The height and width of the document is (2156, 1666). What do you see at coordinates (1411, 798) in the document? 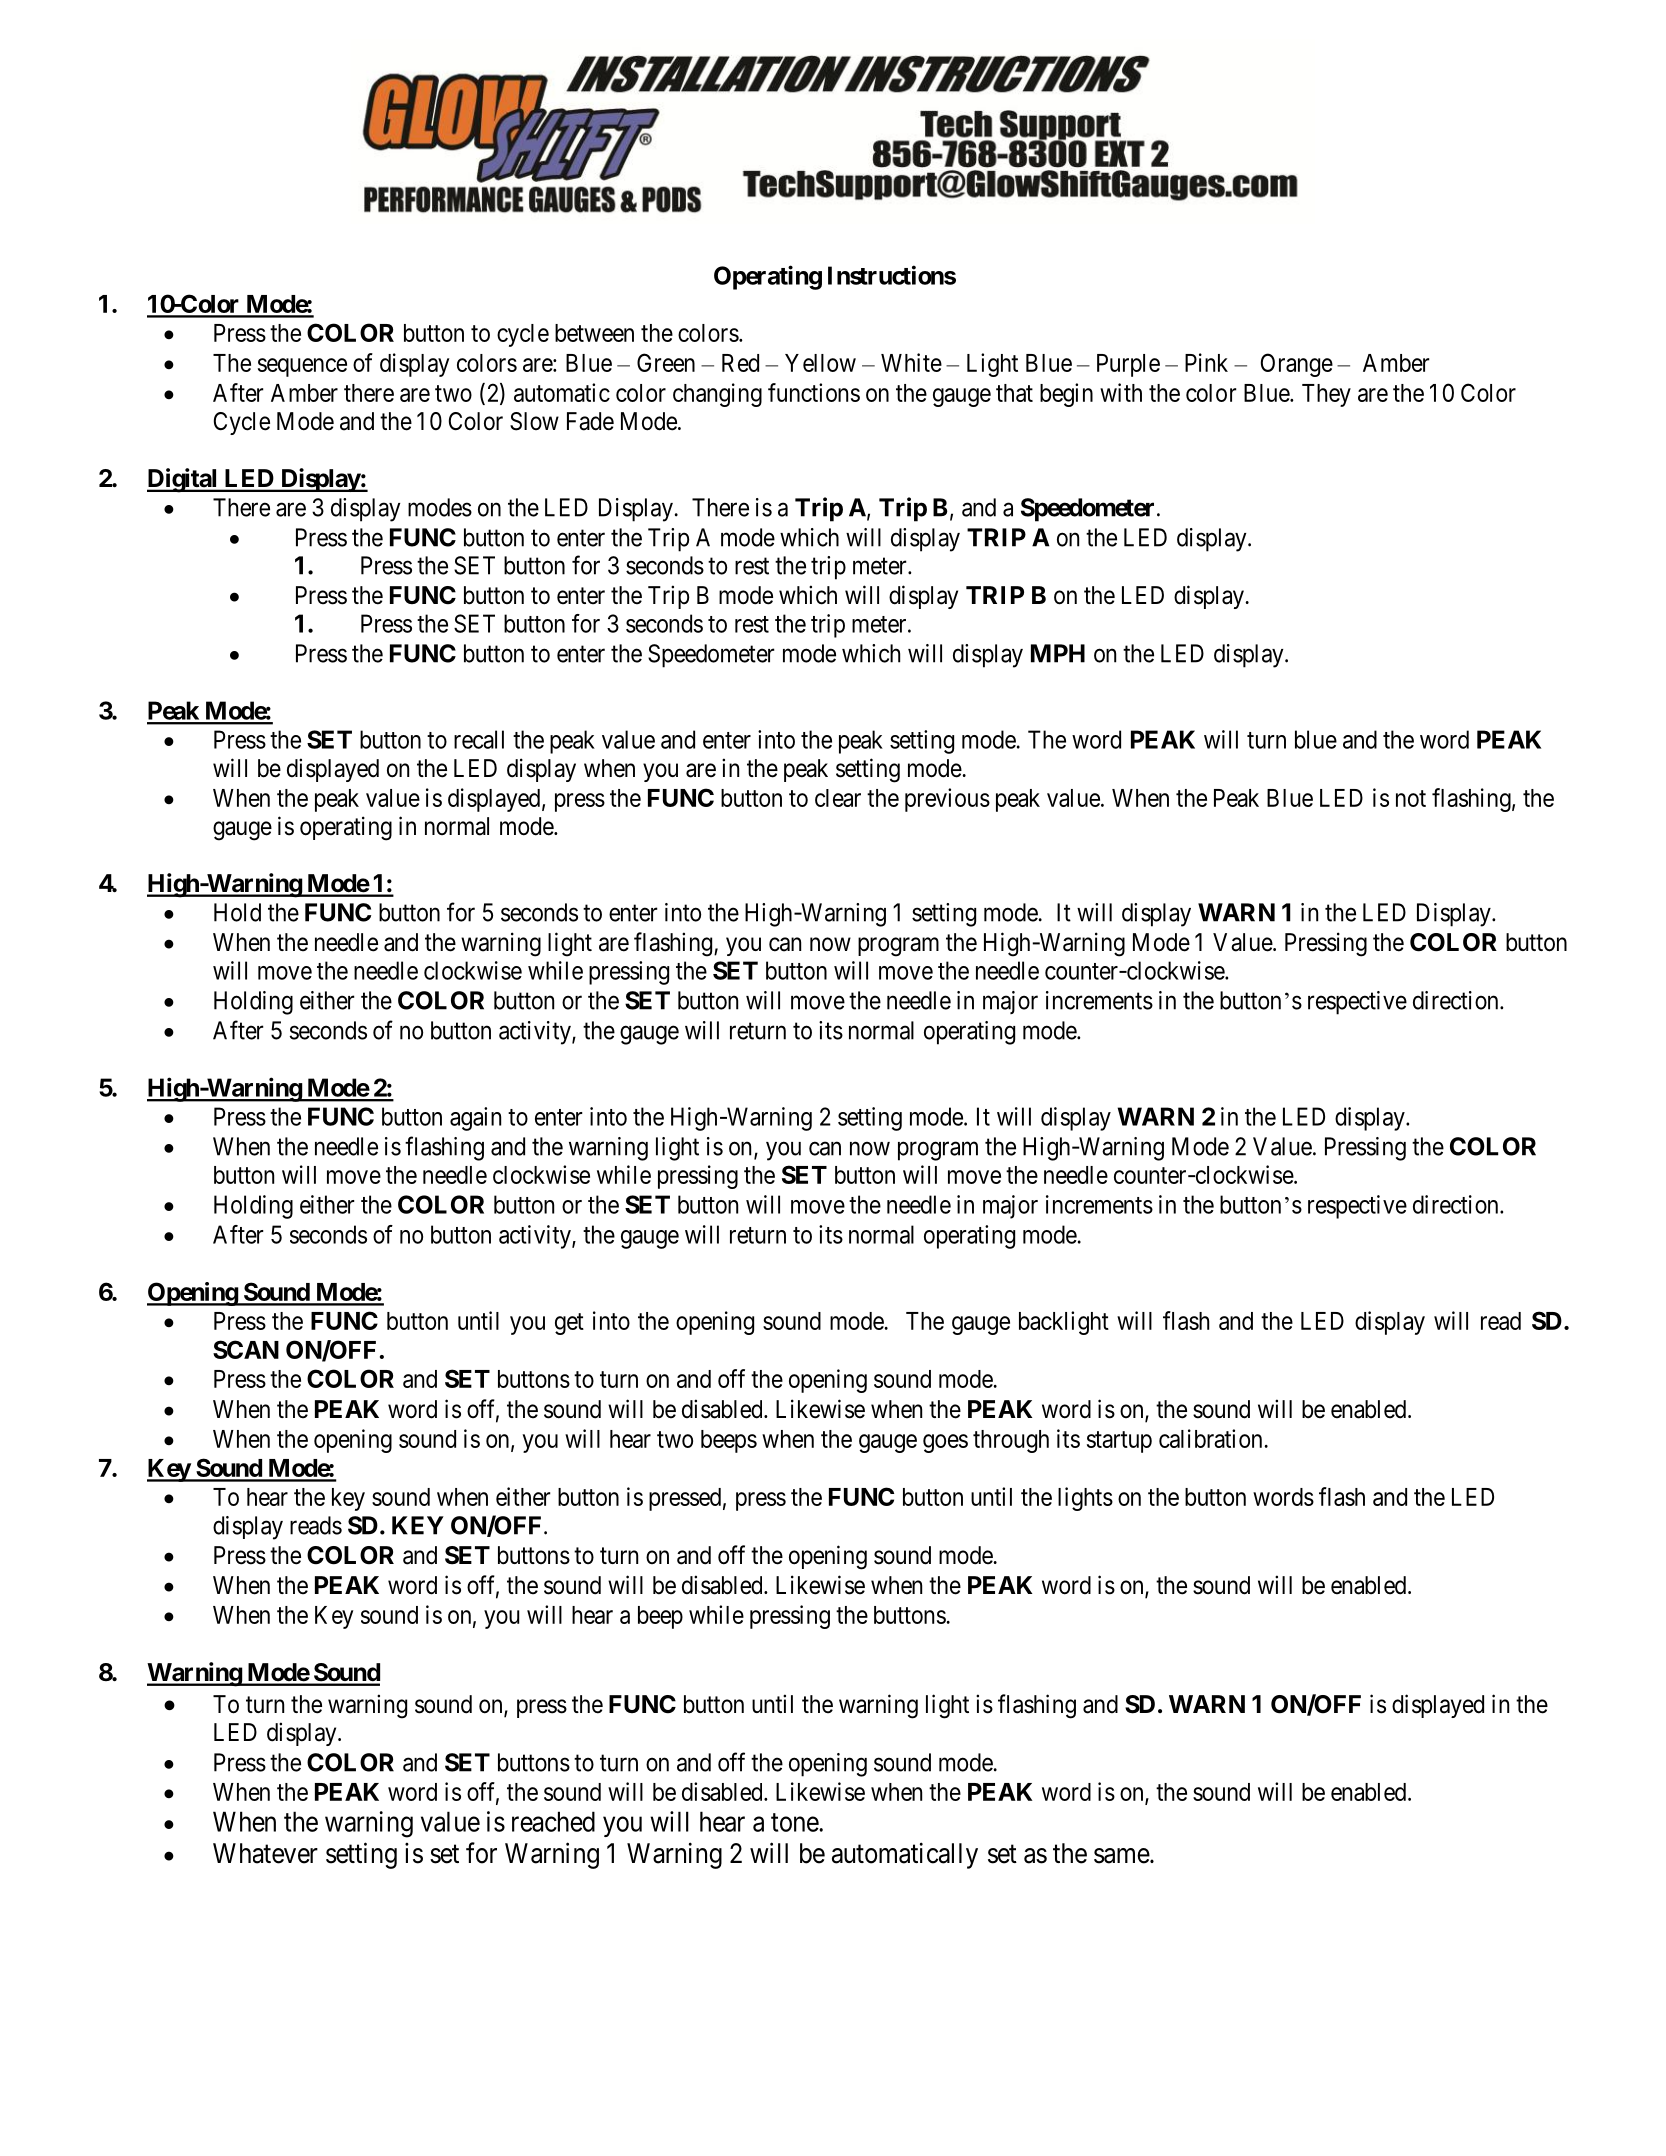
I see `not` at bounding box center [1411, 798].
